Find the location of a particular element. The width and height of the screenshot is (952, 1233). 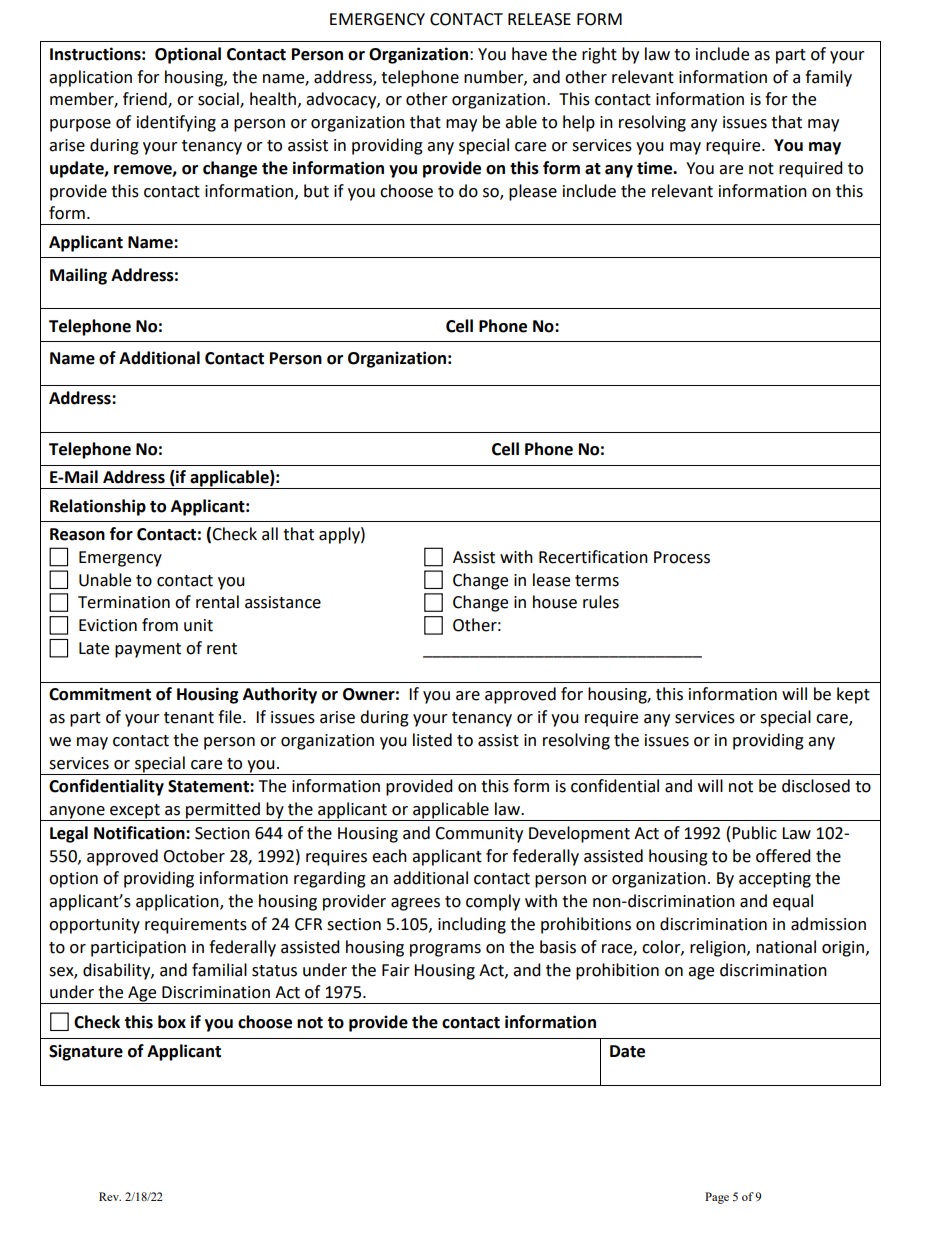

Process is located at coordinates (682, 557).
